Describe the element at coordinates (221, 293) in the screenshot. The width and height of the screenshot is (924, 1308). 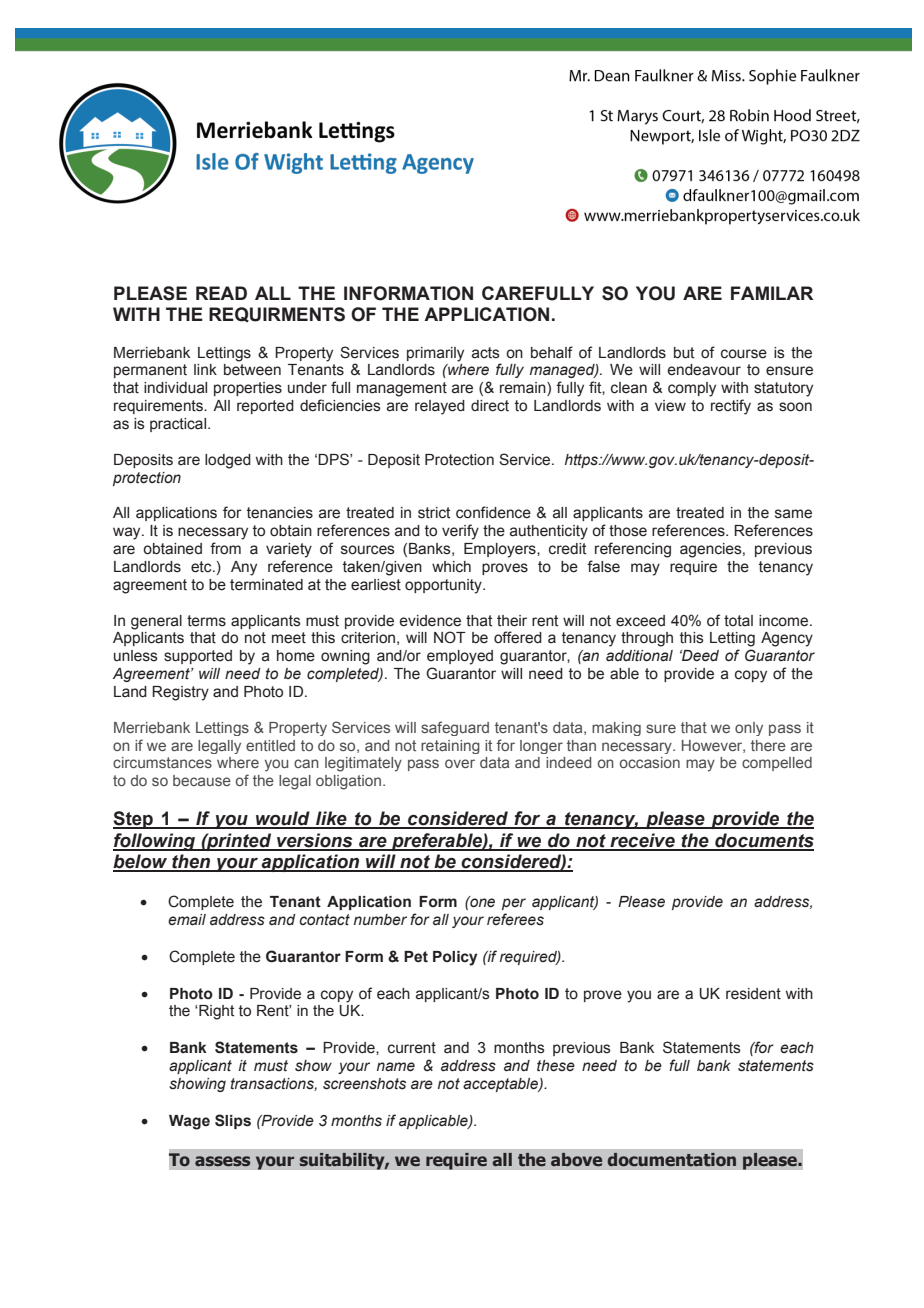
I see `READ` at that location.
